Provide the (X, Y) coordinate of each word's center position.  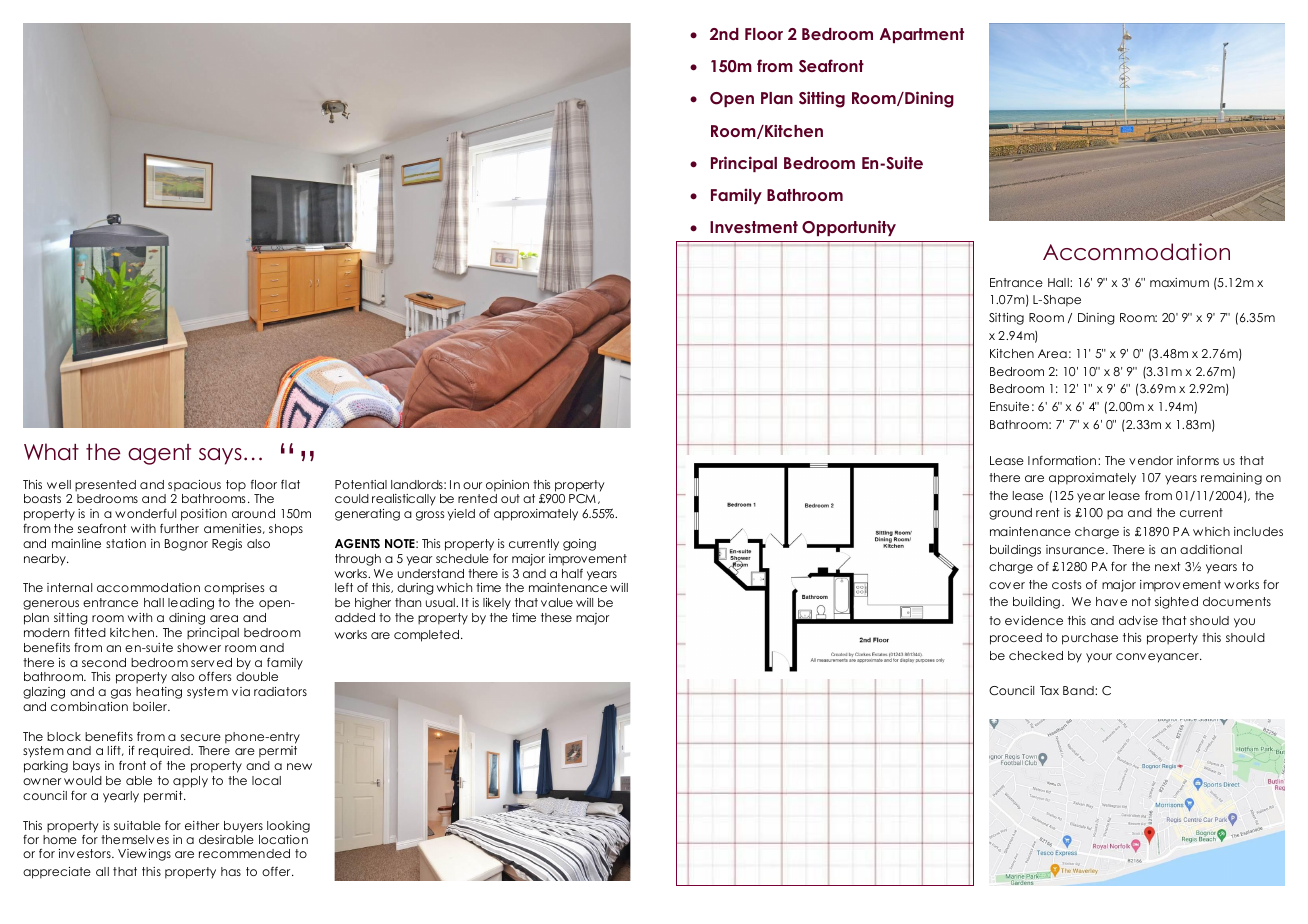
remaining (1231, 479)
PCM (582, 498)
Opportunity (849, 228)
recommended (244, 853)
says (220, 456)
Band (1079, 690)
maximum (1179, 282)
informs (1198, 460)
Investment (754, 227)
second (104, 662)
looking (288, 827)
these (556, 617)
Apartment (922, 35)
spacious (194, 486)
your (1099, 658)
